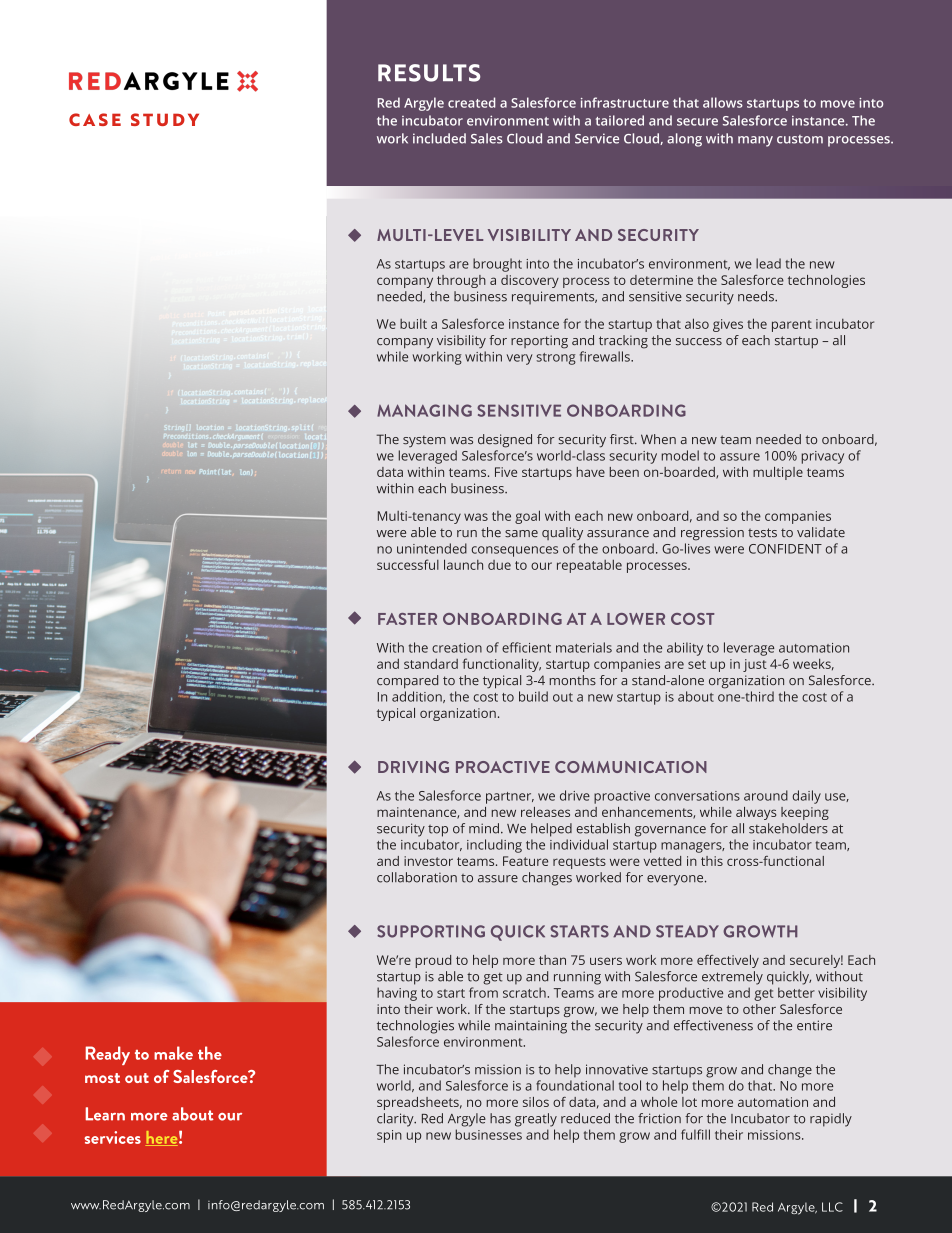 The height and width of the screenshot is (1233, 952). I want to click on always, so click(756, 813).
